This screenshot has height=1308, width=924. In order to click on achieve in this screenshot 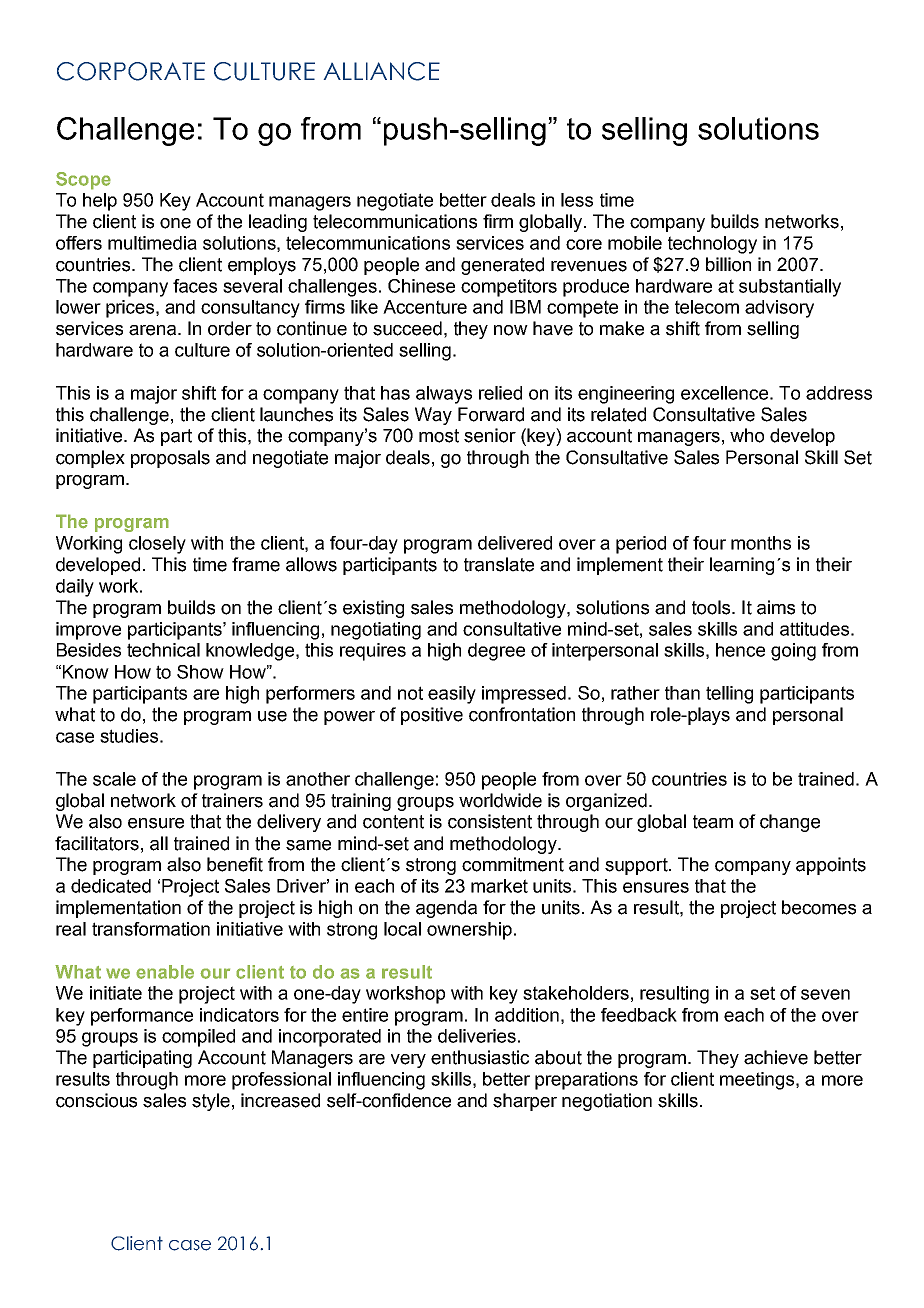, I will do `click(776, 1057)`.
